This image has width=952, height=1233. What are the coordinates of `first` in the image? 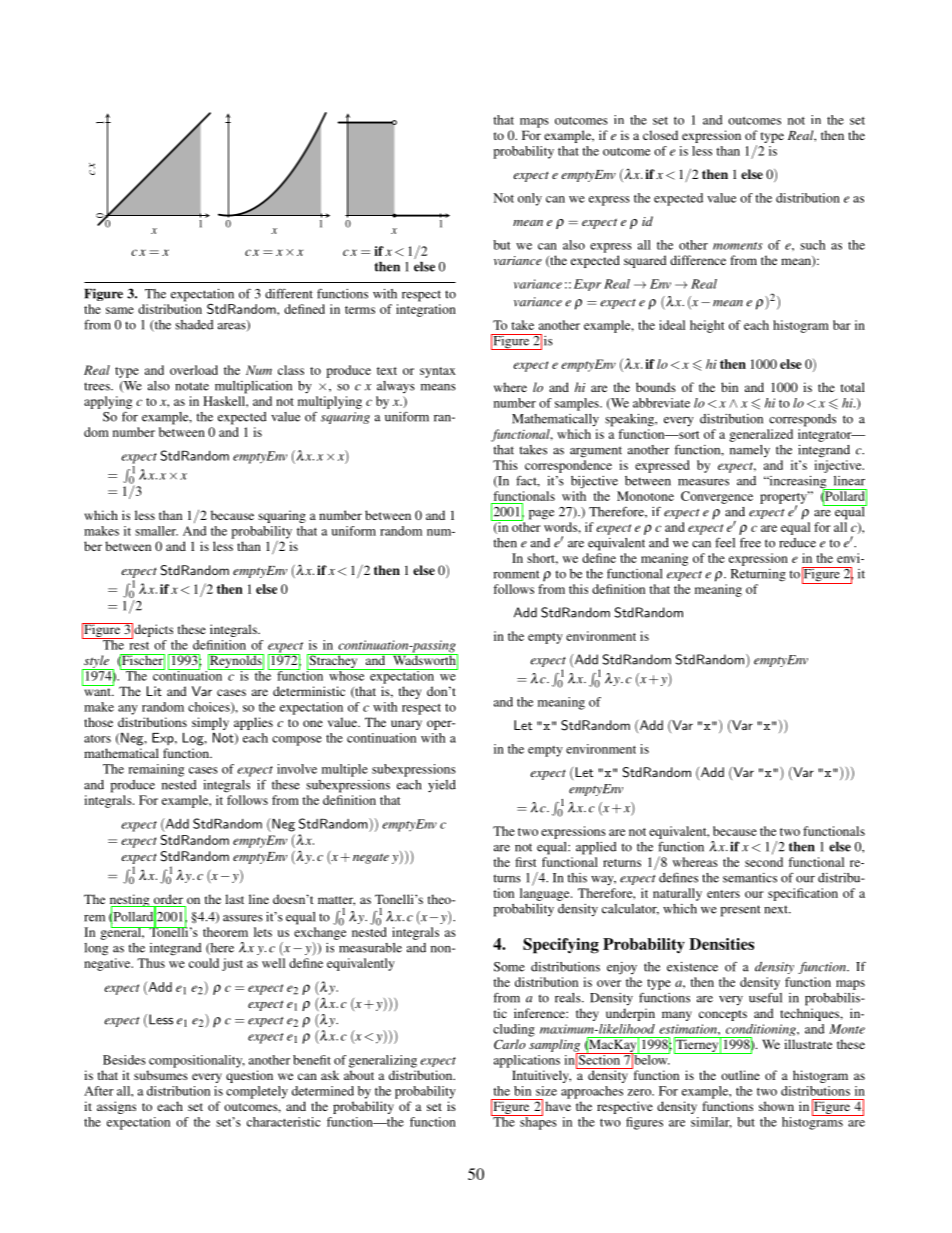 It's located at (525, 862).
